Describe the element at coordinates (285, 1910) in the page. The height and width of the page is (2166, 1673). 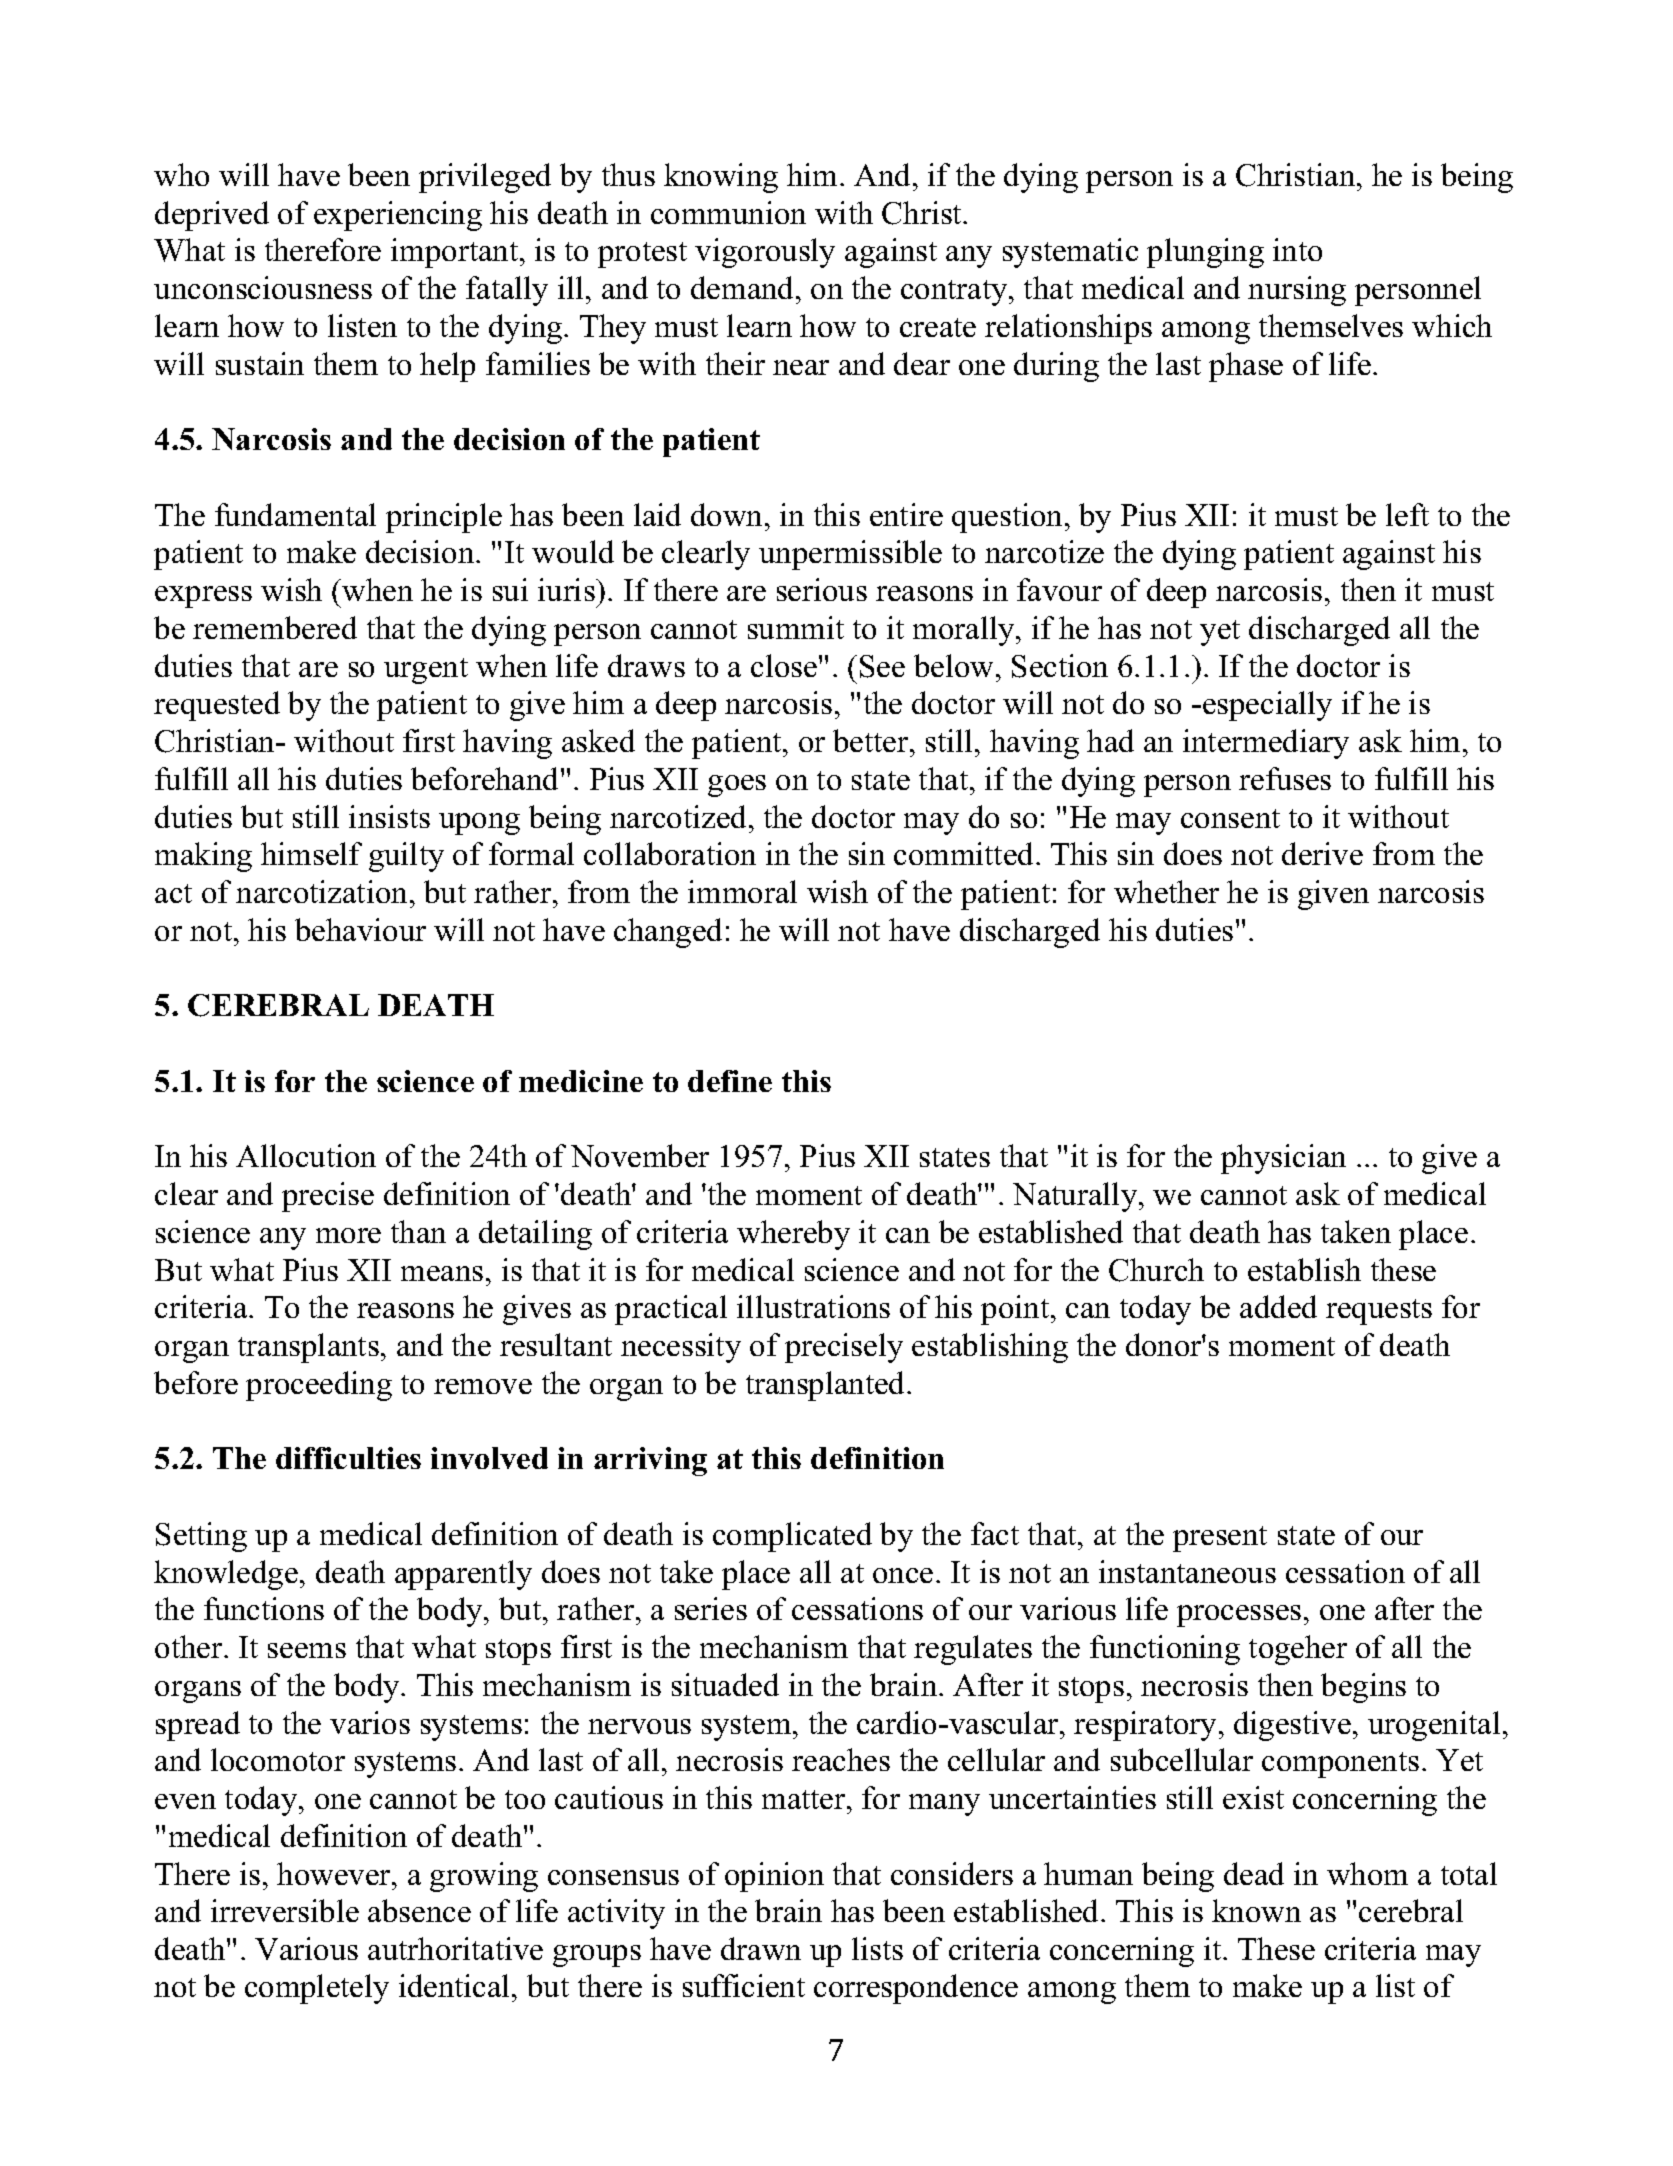
I see `irreversible` at that location.
